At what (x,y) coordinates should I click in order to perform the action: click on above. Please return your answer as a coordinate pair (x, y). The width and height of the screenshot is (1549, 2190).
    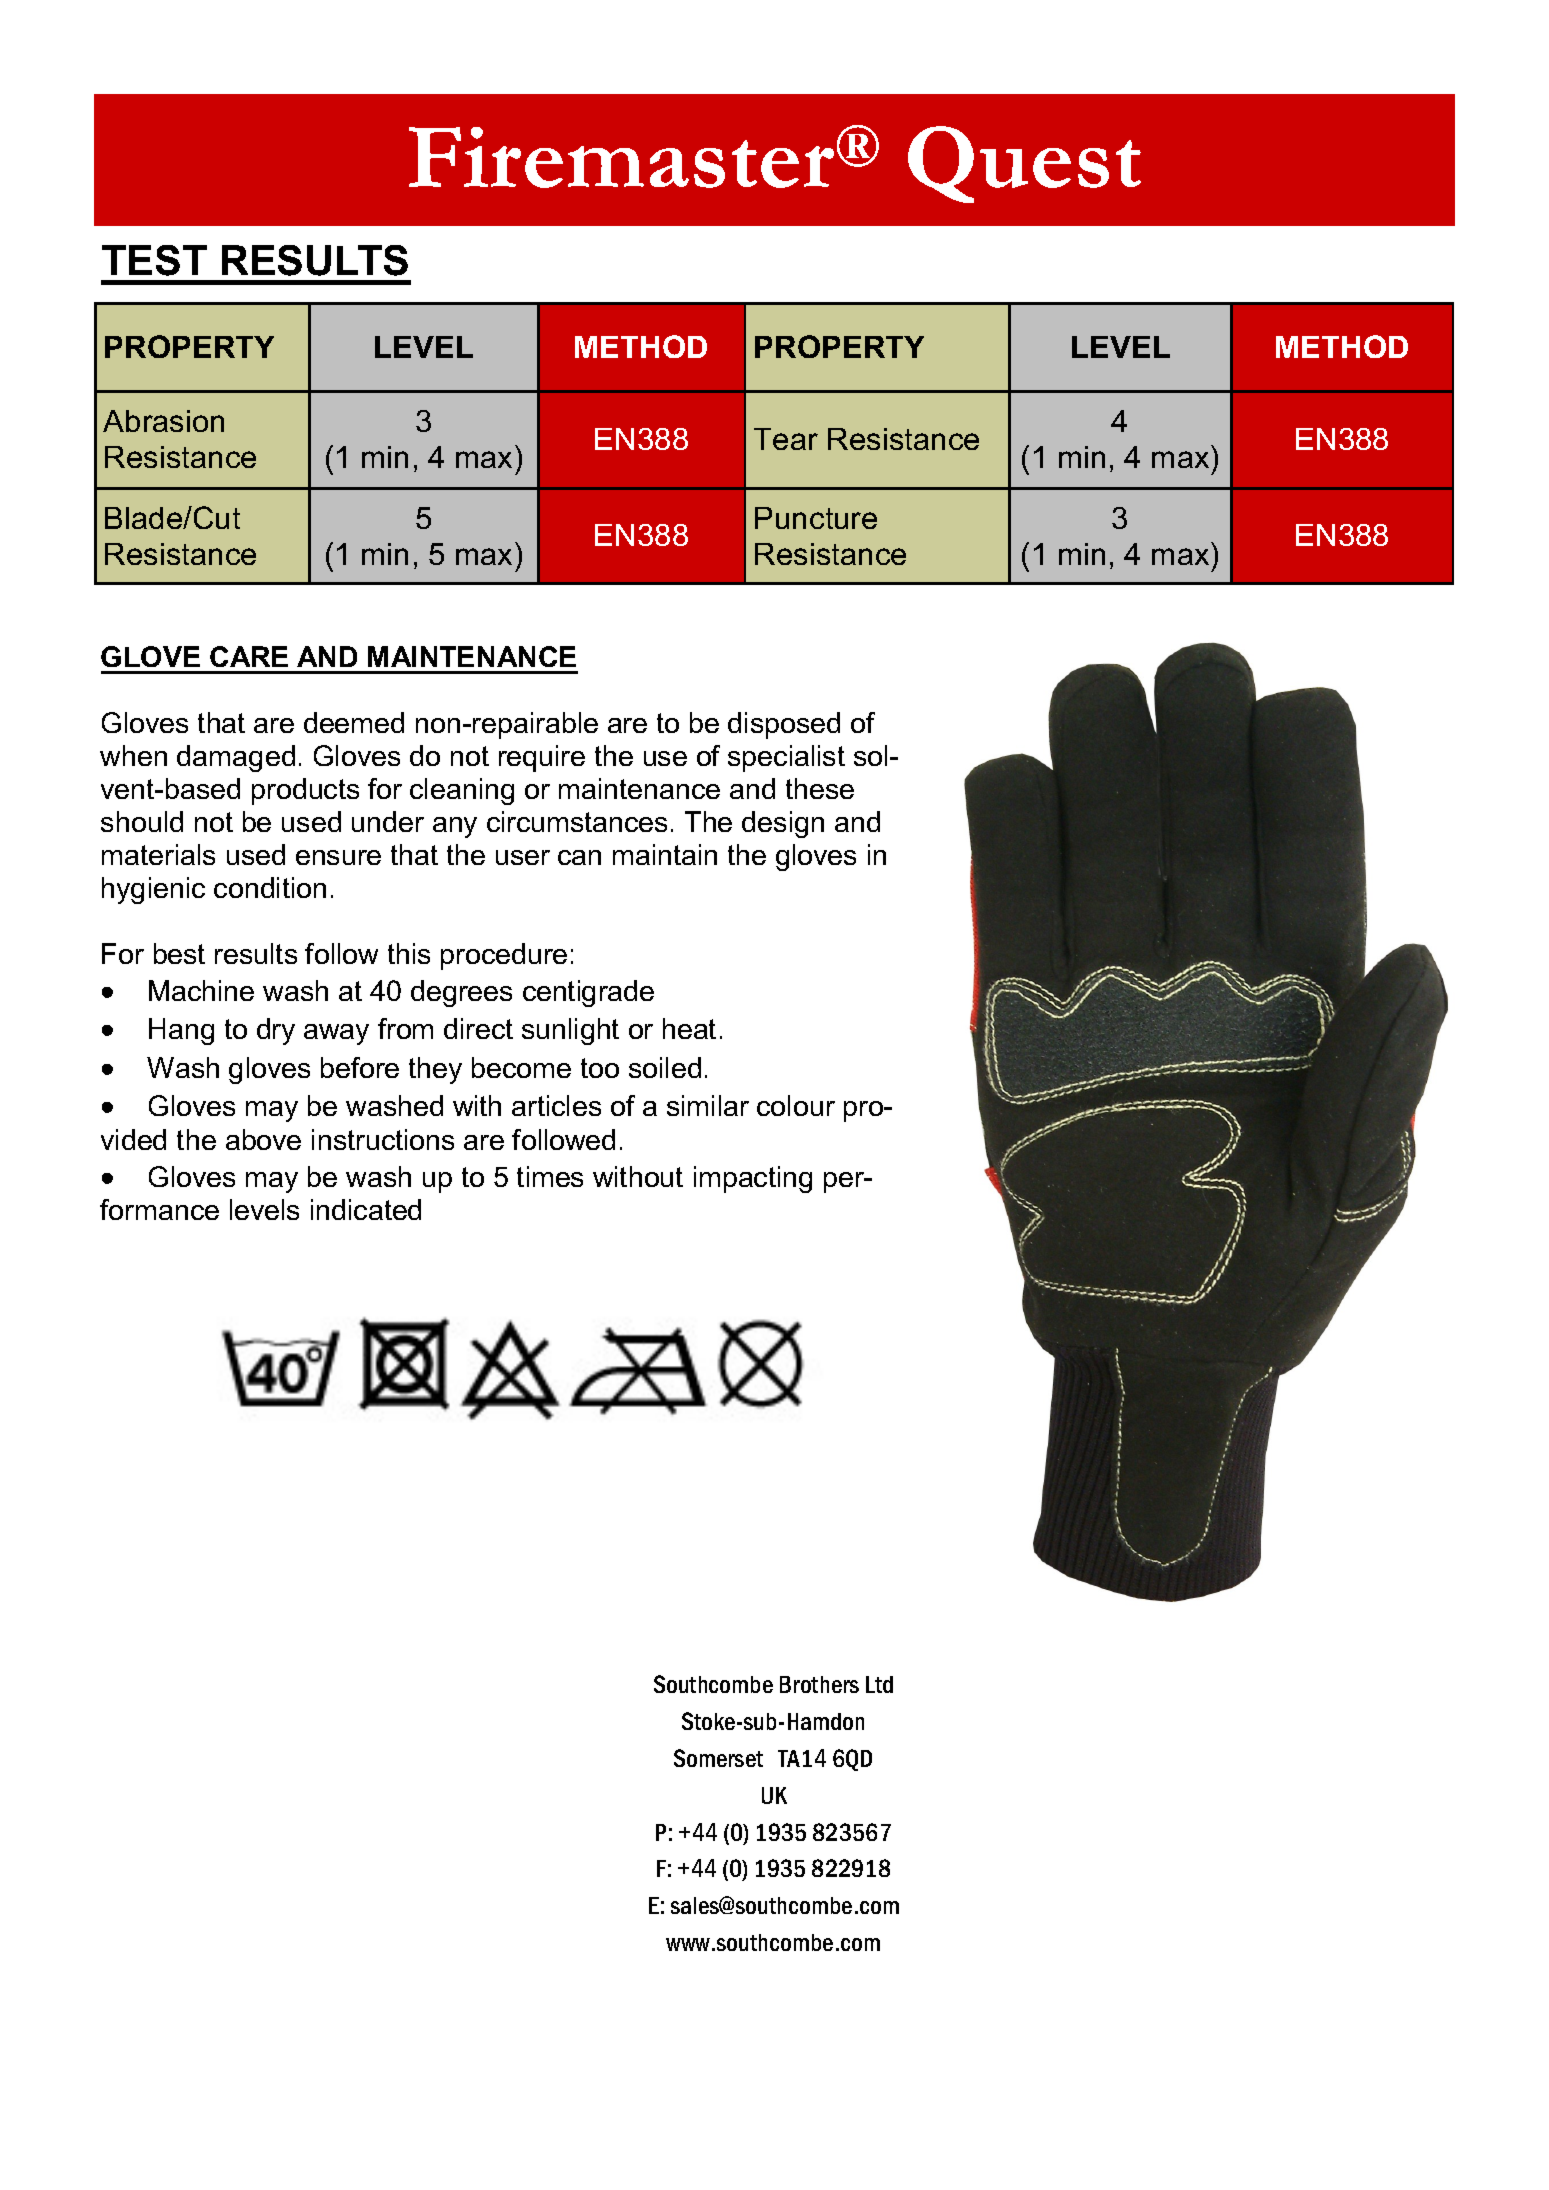
    Looking at the image, I should click on (263, 1139).
